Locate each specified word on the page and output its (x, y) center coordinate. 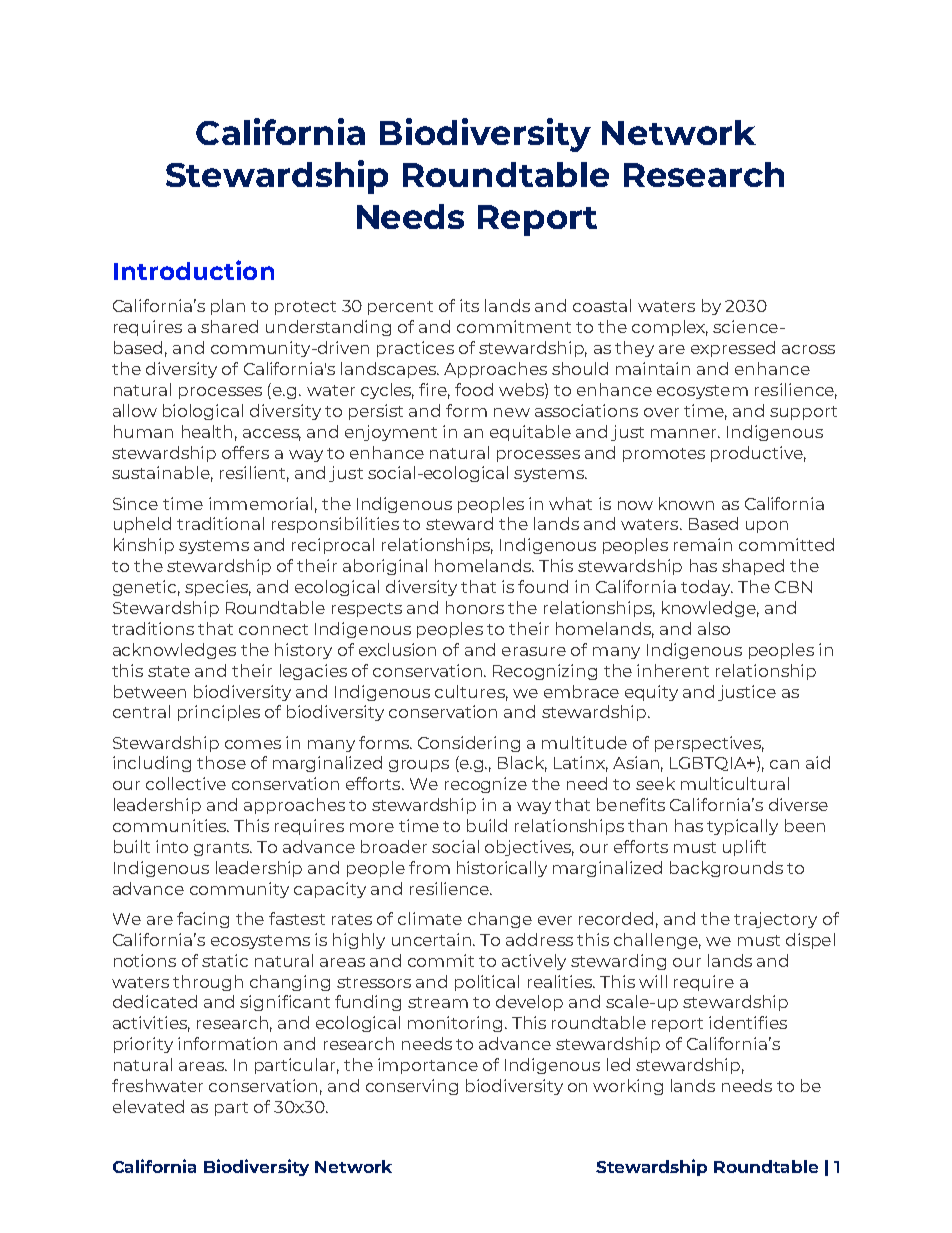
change (500, 920)
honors (475, 607)
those (221, 762)
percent (400, 308)
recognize (486, 785)
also (714, 628)
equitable (530, 433)
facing (203, 920)
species (218, 588)
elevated (148, 1106)
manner (685, 433)
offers (245, 452)
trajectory (775, 920)
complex (670, 328)
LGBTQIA (709, 764)
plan (228, 307)
